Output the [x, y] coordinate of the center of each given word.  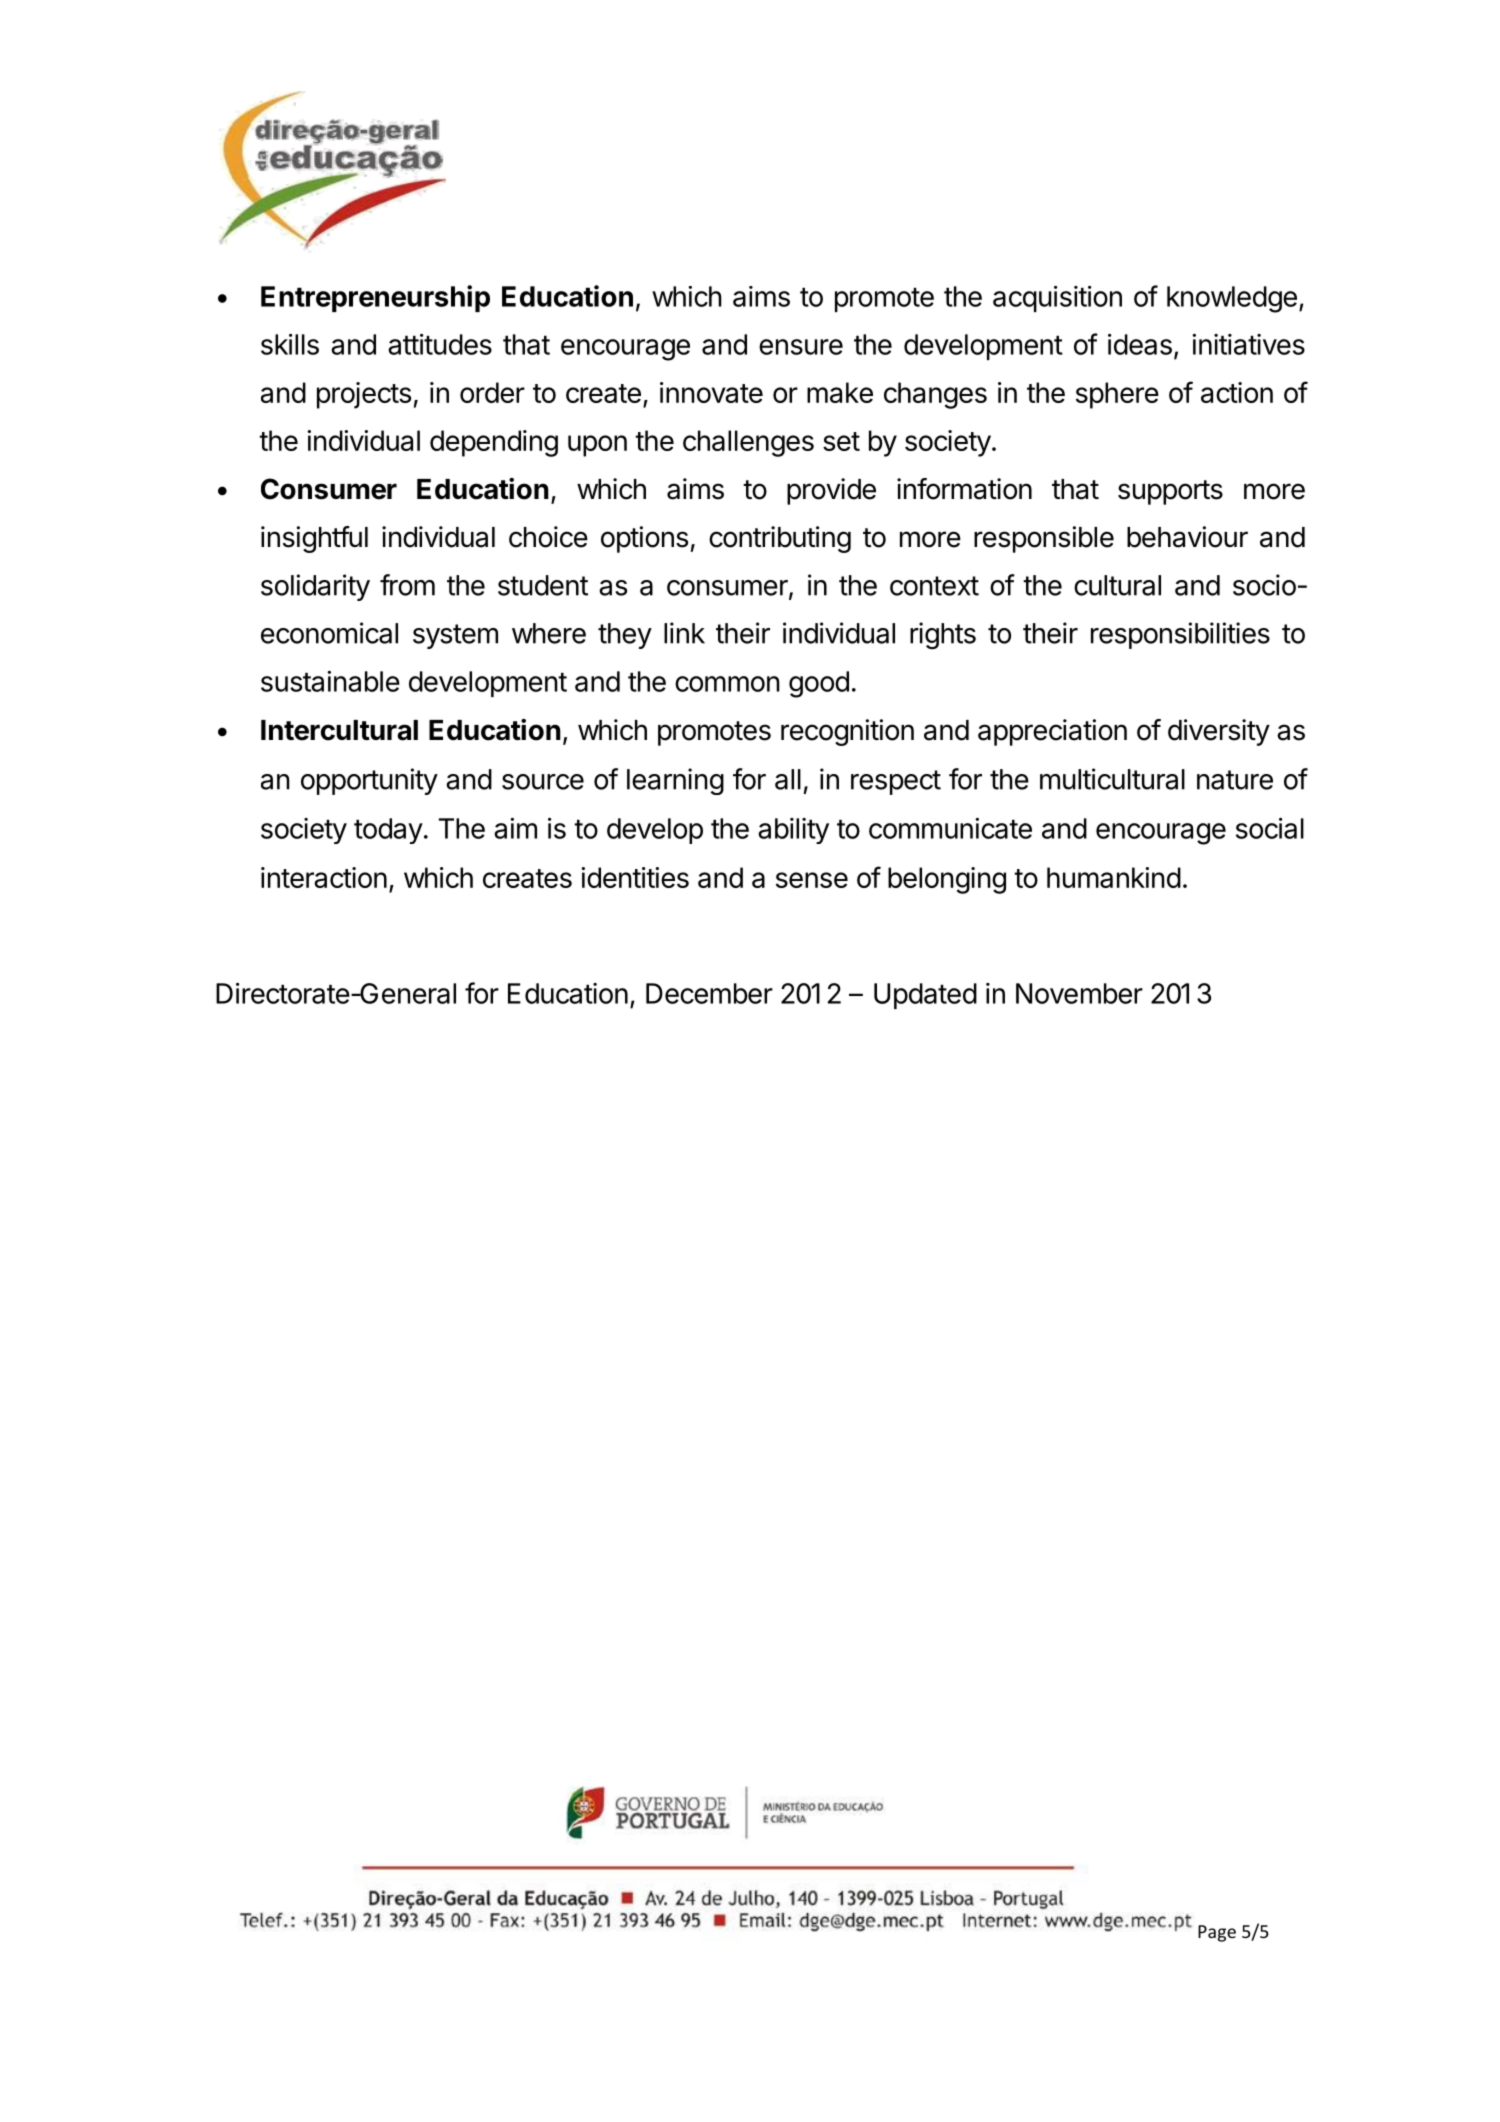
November [1079, 993]
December [709, 993]
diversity [1219, 732]
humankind [1114, 877]
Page [1217, 1933]
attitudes [440, 344]
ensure [801, 347]
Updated [925, 996]
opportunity [369, 781]
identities [635, 877]
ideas [1140, 344]
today [388, 831]
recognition [847, 732]
